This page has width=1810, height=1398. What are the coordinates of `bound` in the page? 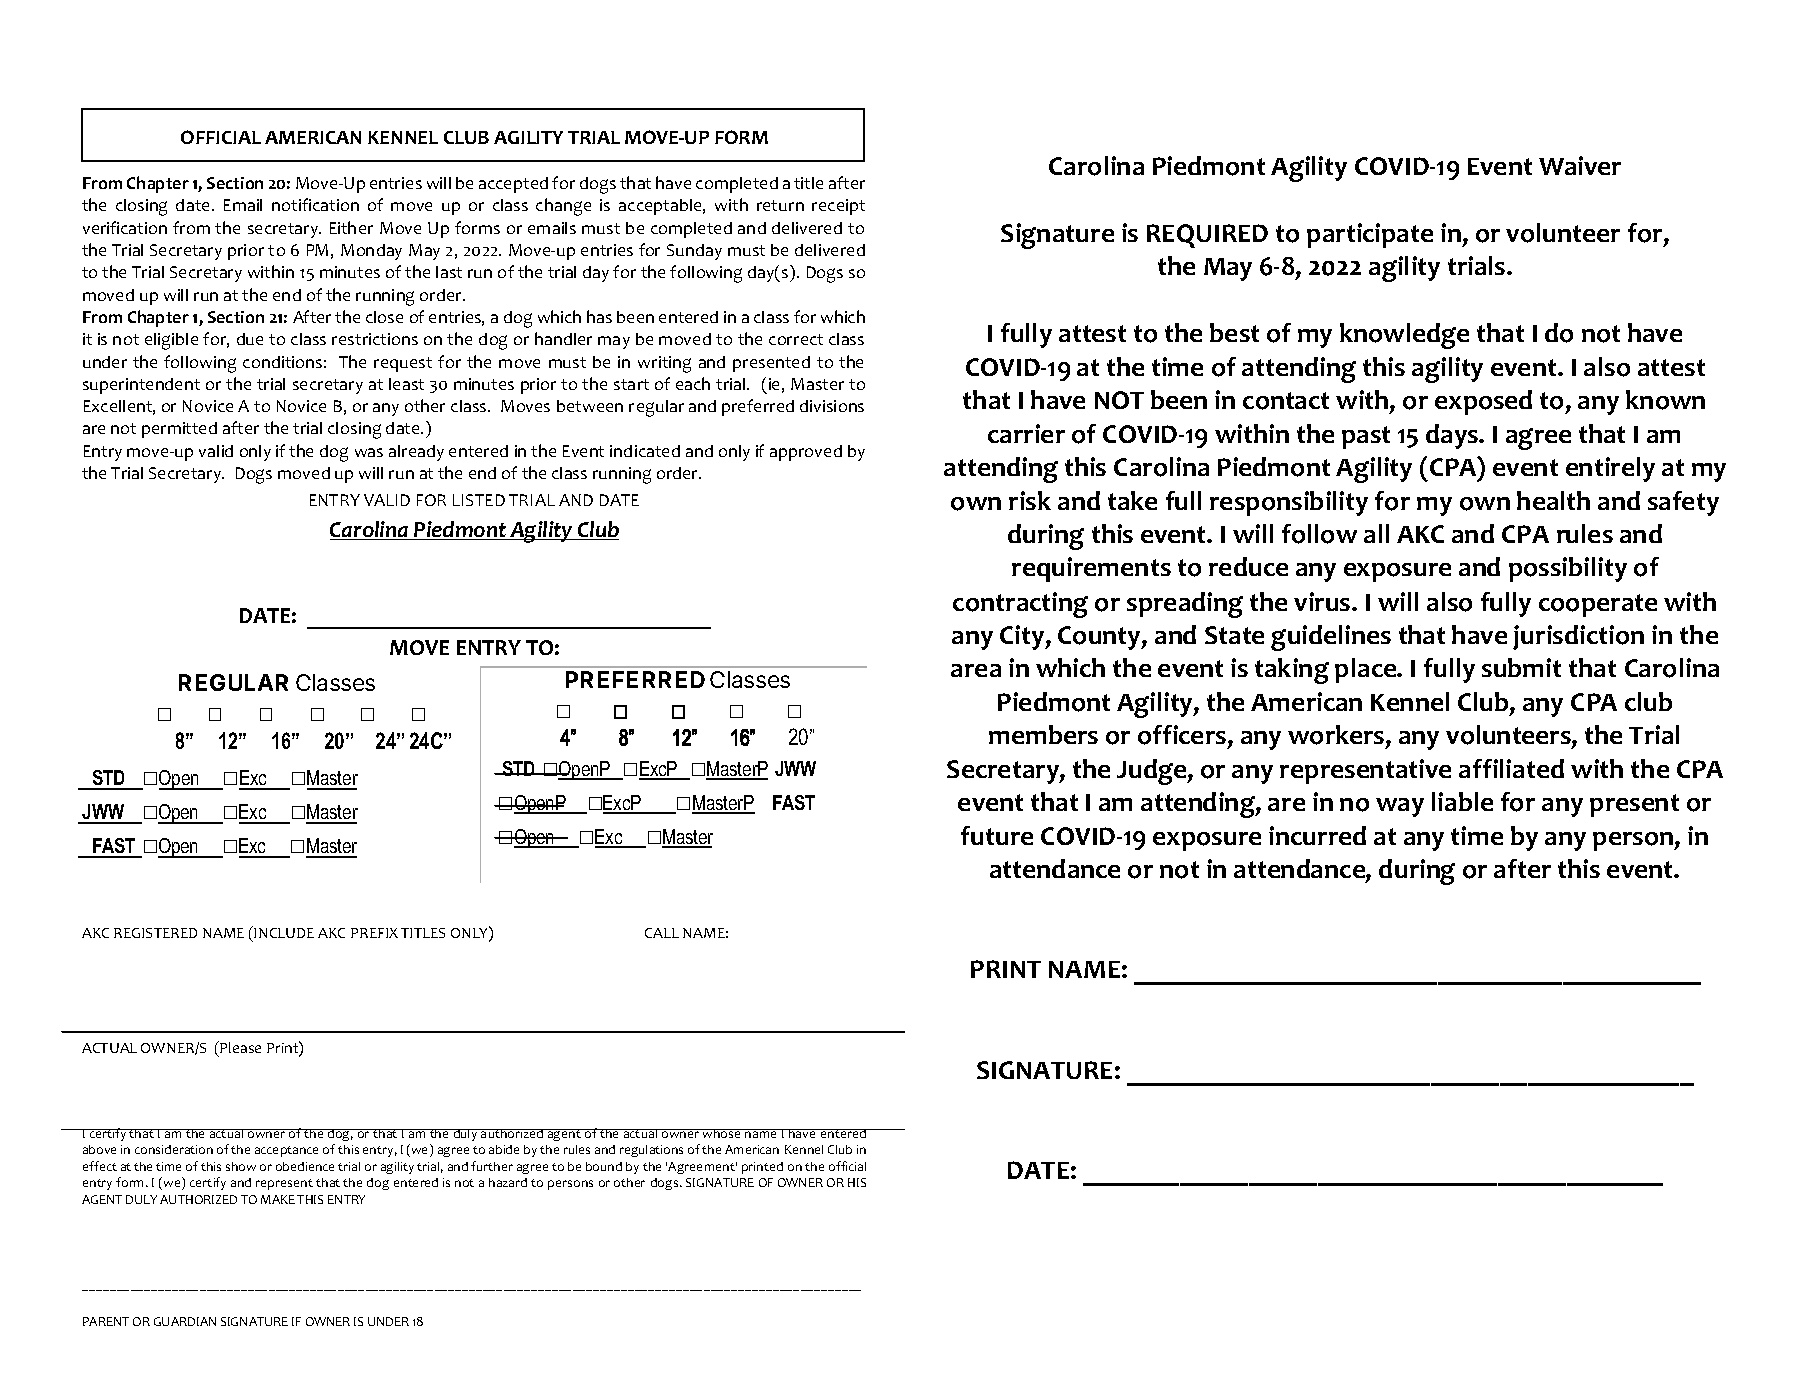 It's located at (604, 1166).
